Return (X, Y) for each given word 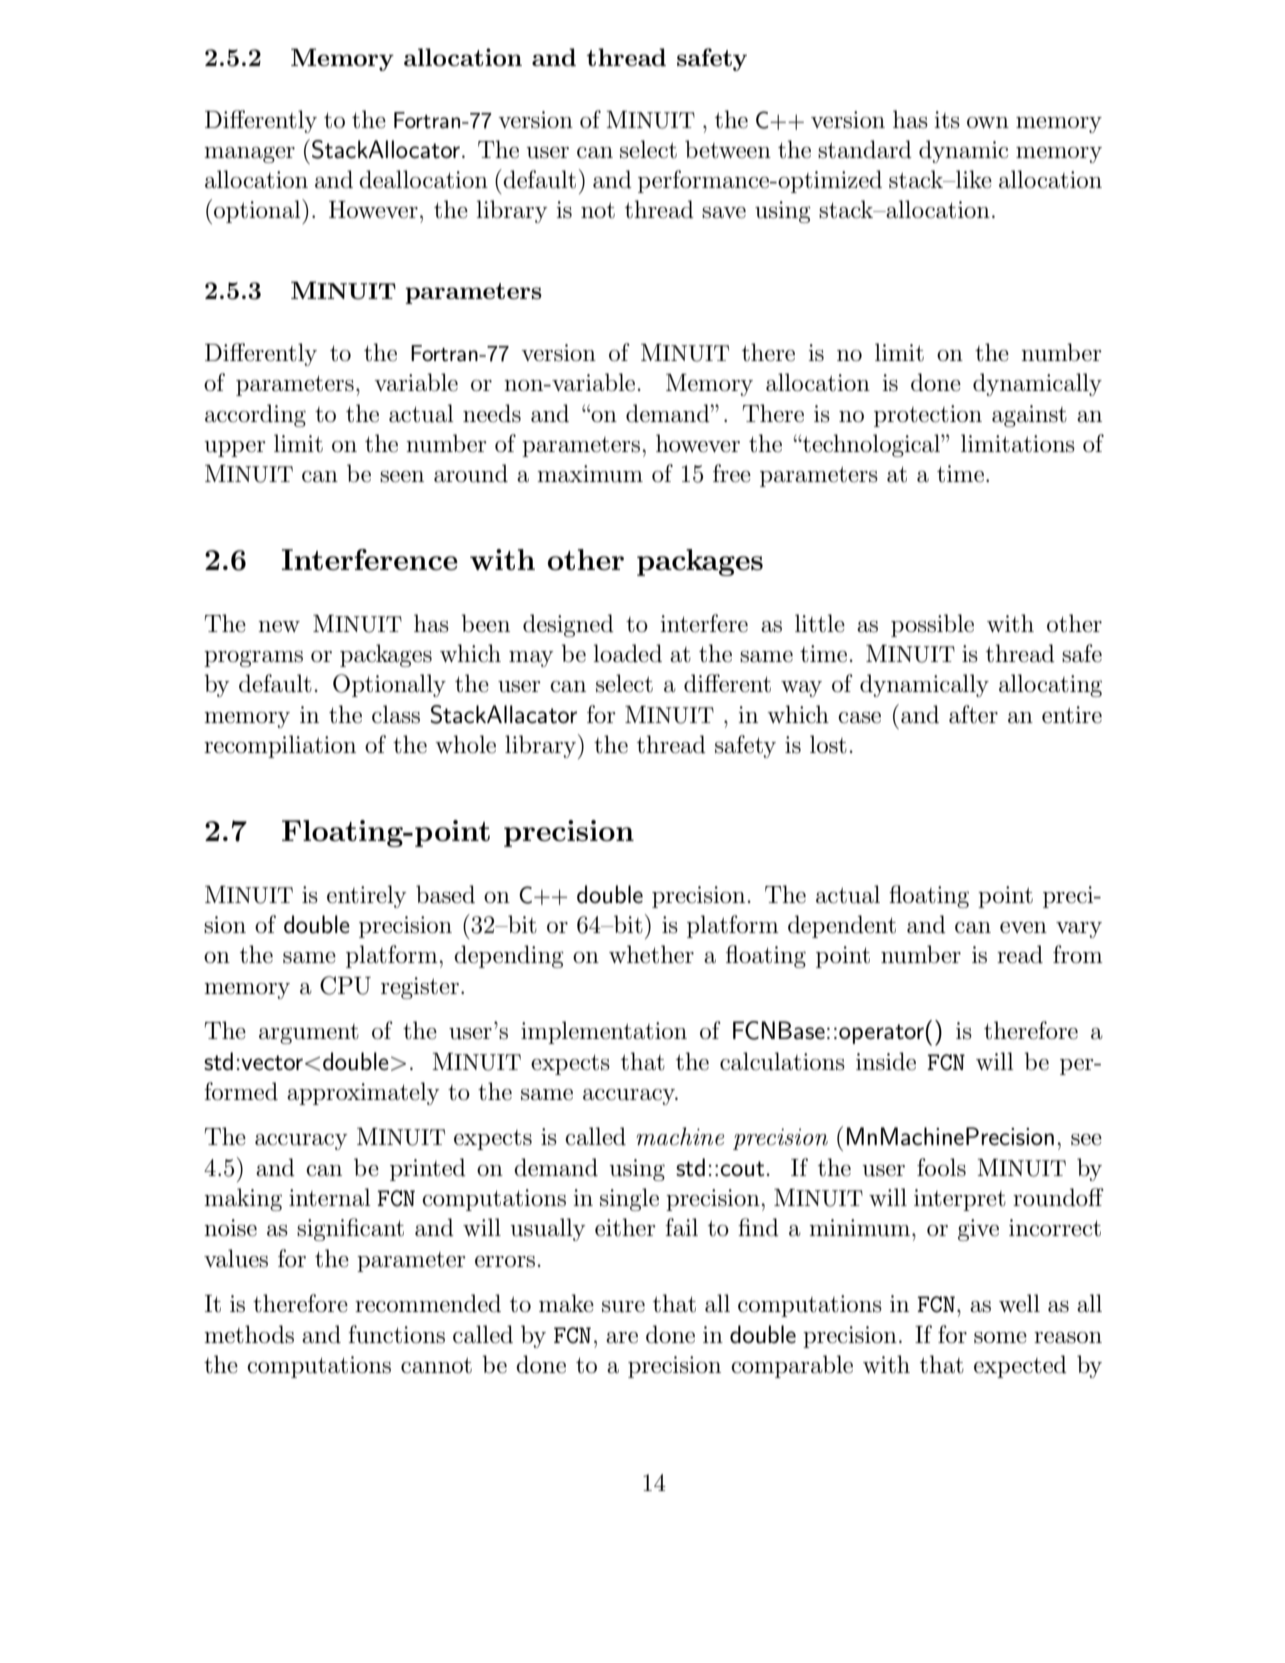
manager (249, 154)
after (973, 714)
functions (396, 1334)
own (988, 123)
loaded (627, 653)
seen (402, 477)
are (622, 1338)
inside (886, 1061)
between (728, 149)
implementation (604, 1032)
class (396, 714)
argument (309, 1034)
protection (928, 416)
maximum (590, 474)
